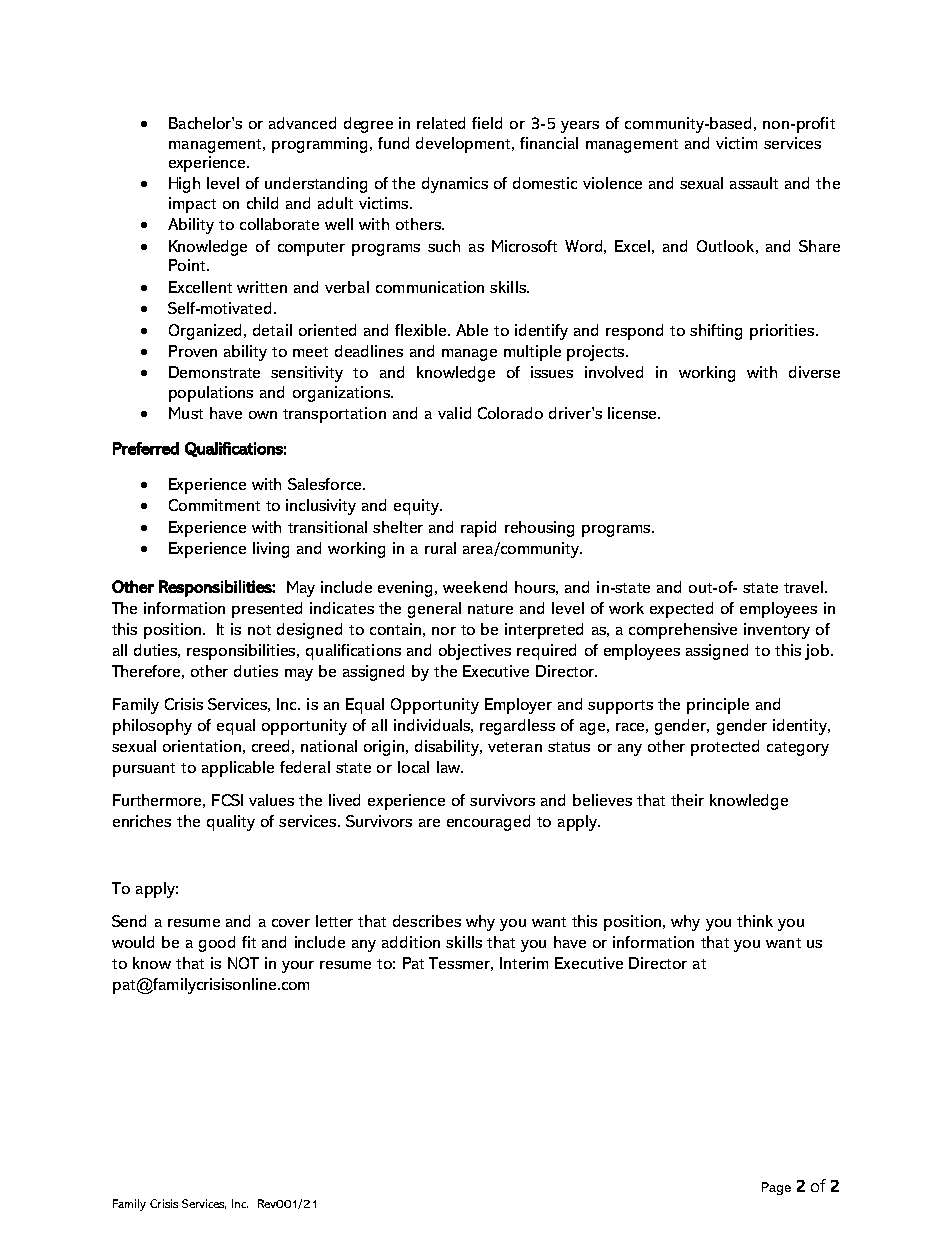  I want to click on quality, so click(231, 823).
